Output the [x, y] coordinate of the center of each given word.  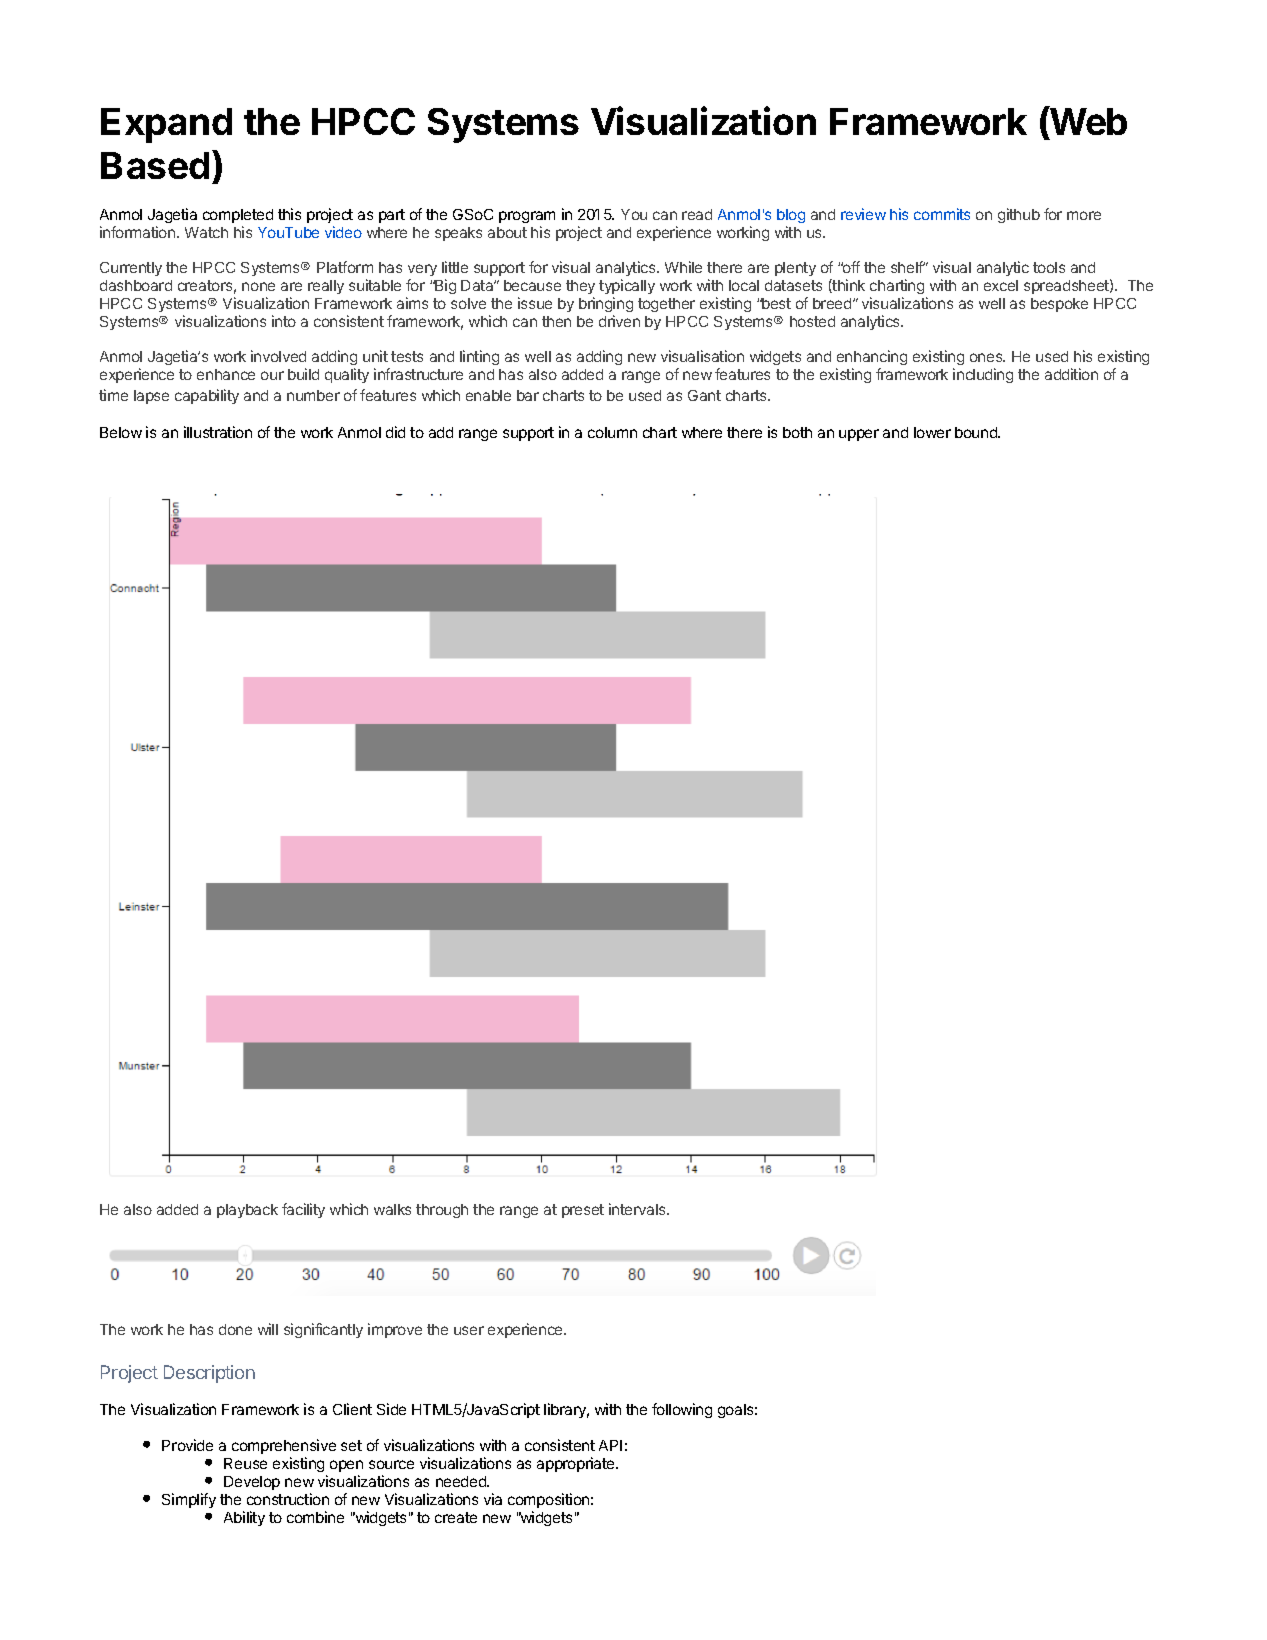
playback [247, 1211]
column [612, 432]
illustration [218, 432]
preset [583, 1211]
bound [977, 432]
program [527, 217]
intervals [638, 1209]
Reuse [245, 1463]
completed [238, 216]
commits [942, 214]
